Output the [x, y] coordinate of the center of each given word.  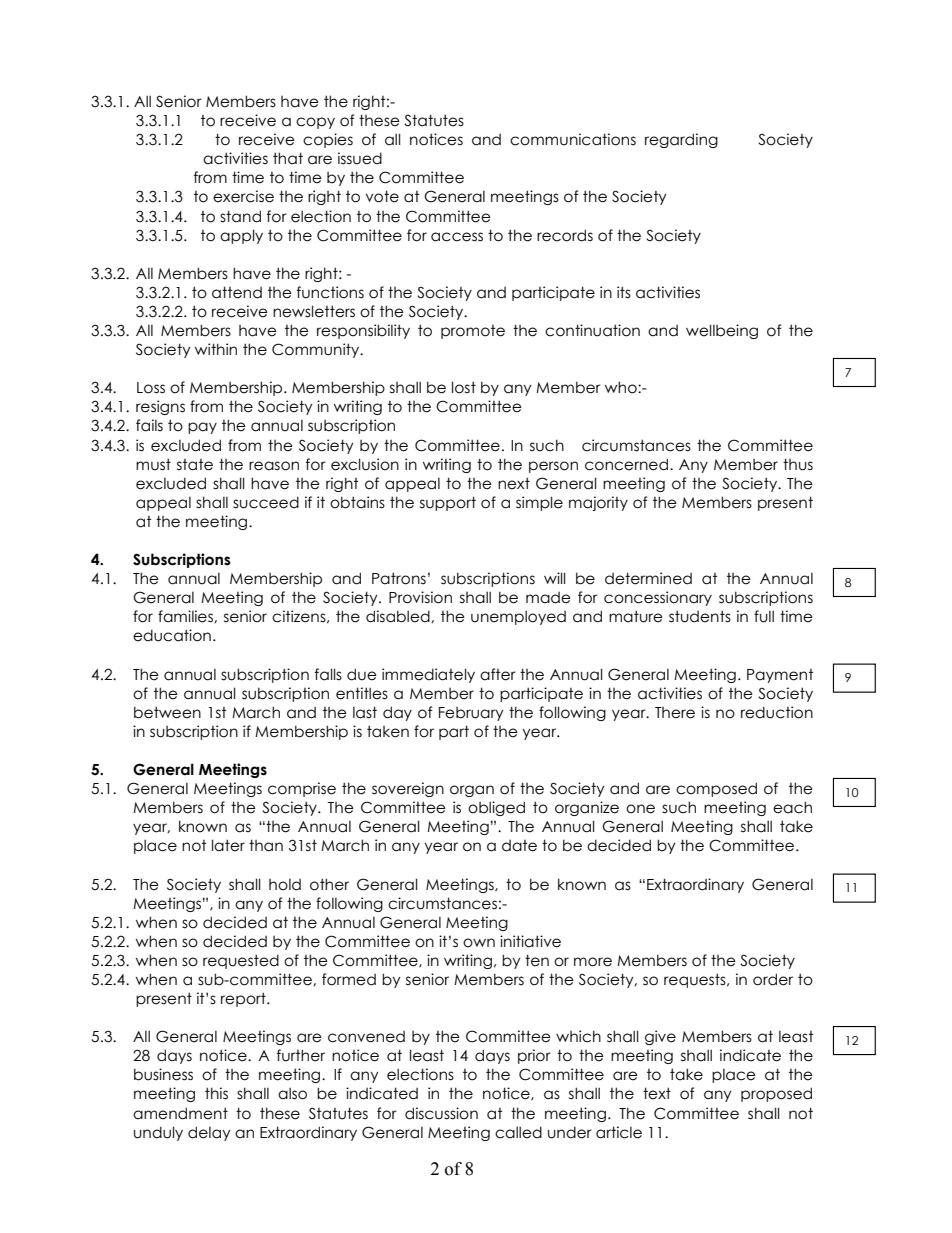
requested [241, 961]
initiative [530, 941]
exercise [243, 196]
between [167, 712]
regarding [681, 140]
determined [648, 578]
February [471, 714]
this [216, 1093]
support [448, 503]
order [773, 979]
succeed [266, 502]
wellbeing [722, 331]
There [675, 713]
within [216, 349]
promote [473, 332]
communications [573, 139]
